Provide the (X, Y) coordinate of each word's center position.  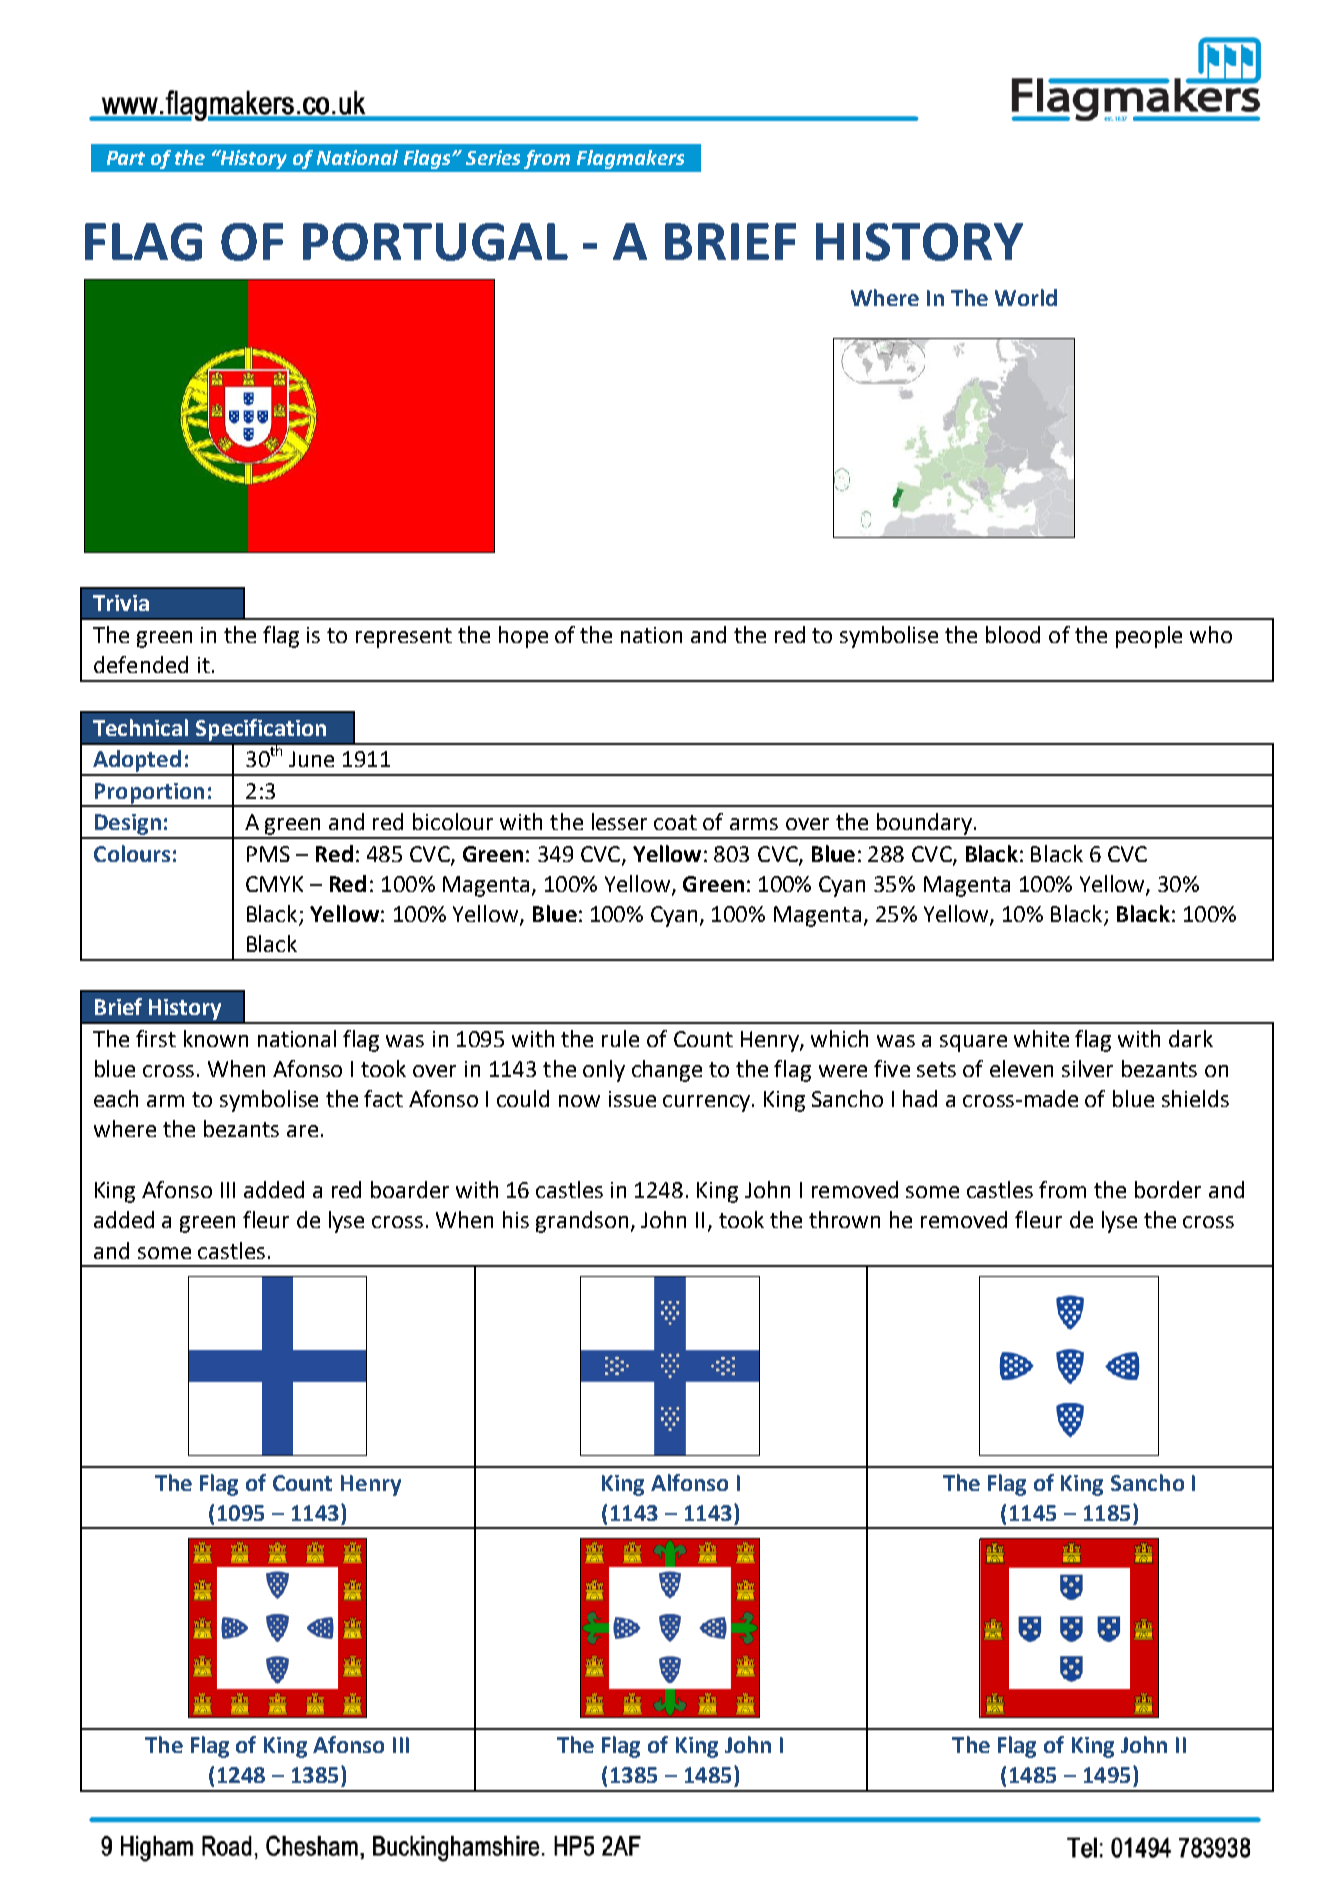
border (1168, 1189)
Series (493, 157)
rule (620, 1038)
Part (126, 158)
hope (523, 637)
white (1041, 1038)
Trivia (121, 603)
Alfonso (689, 1482)
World (1026, 297)
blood (1013, 634)
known (216, 1038)
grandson (582, 1222)
